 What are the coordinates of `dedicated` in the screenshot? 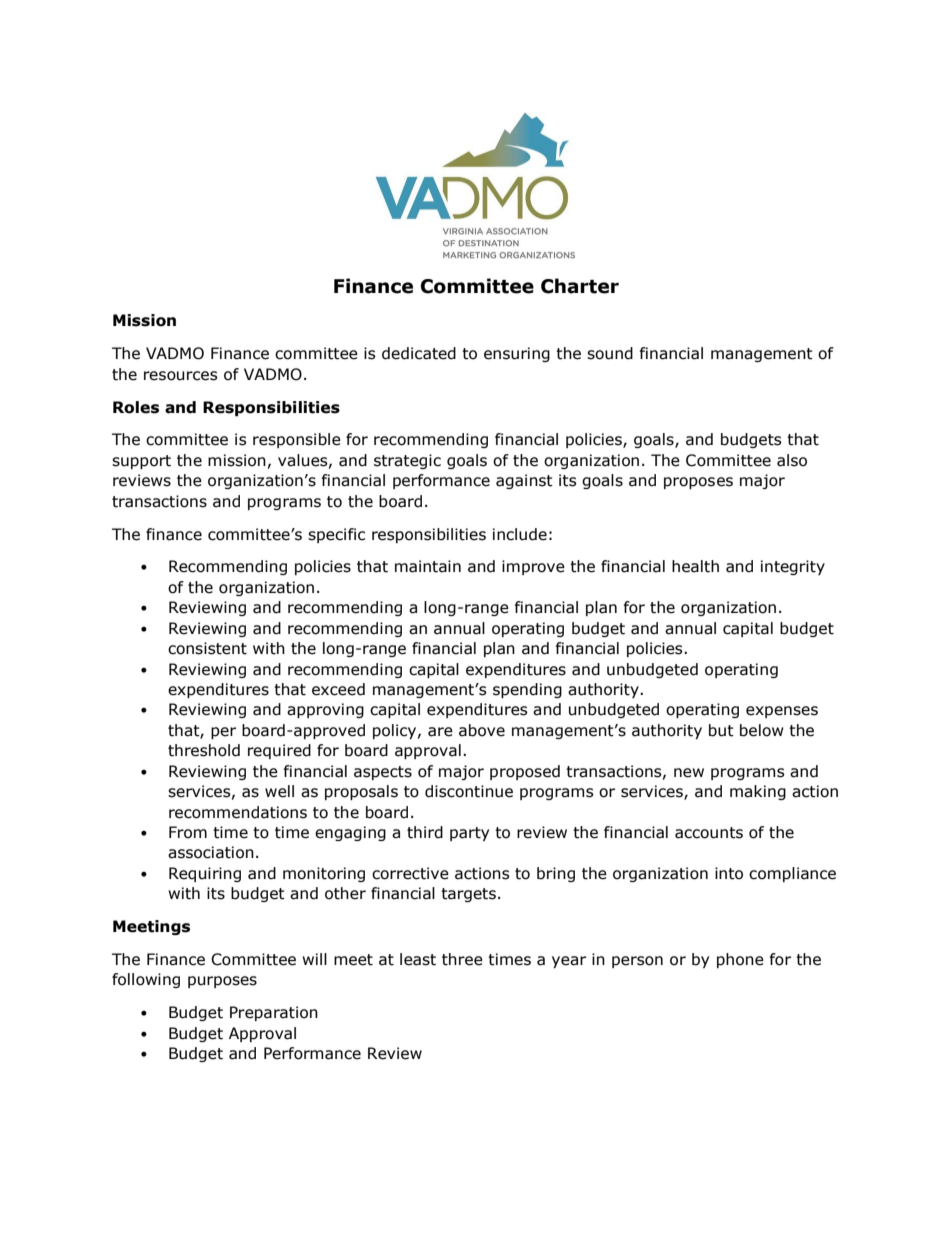 It's located at (419, 353).
